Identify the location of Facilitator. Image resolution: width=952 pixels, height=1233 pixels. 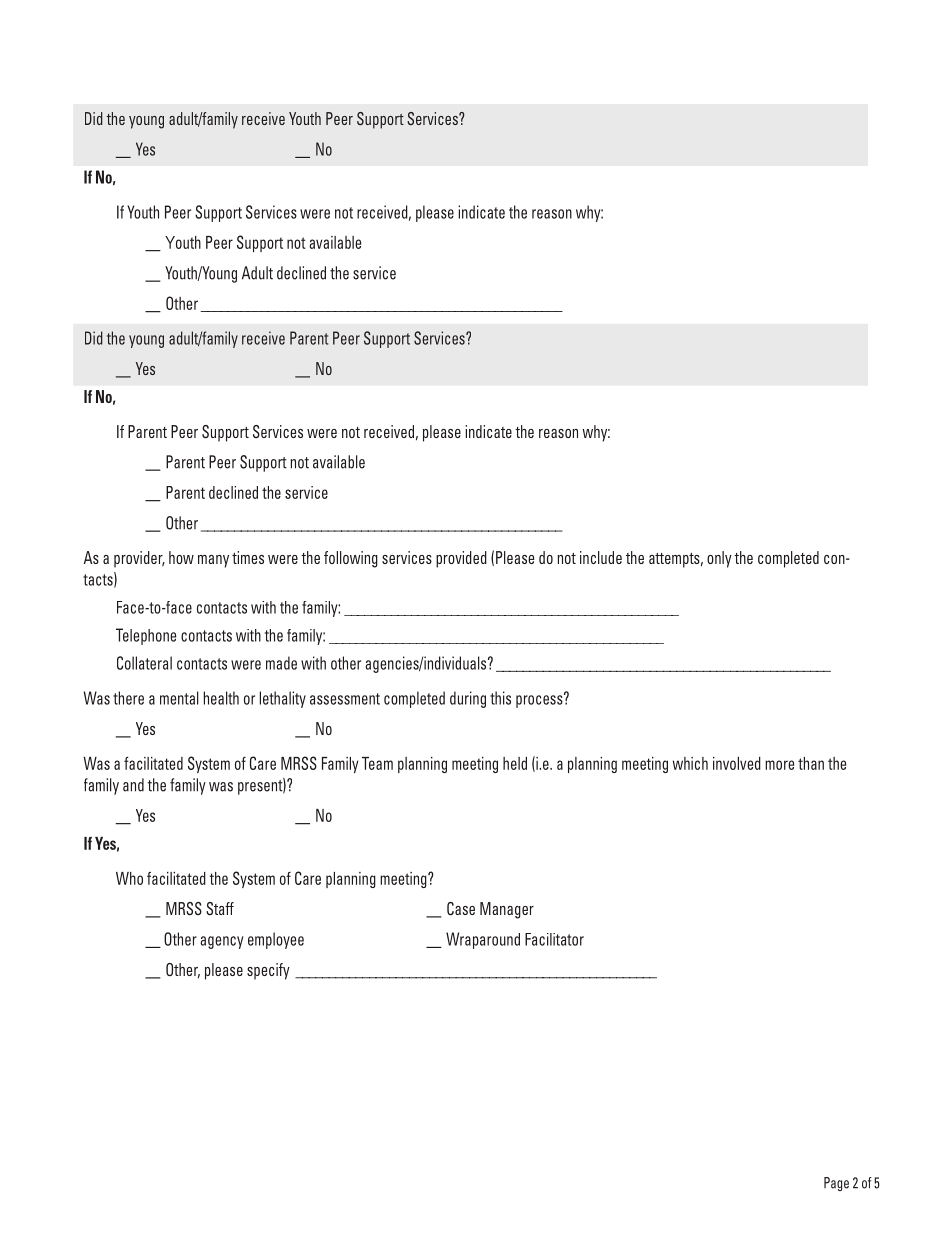
(554, 939).
